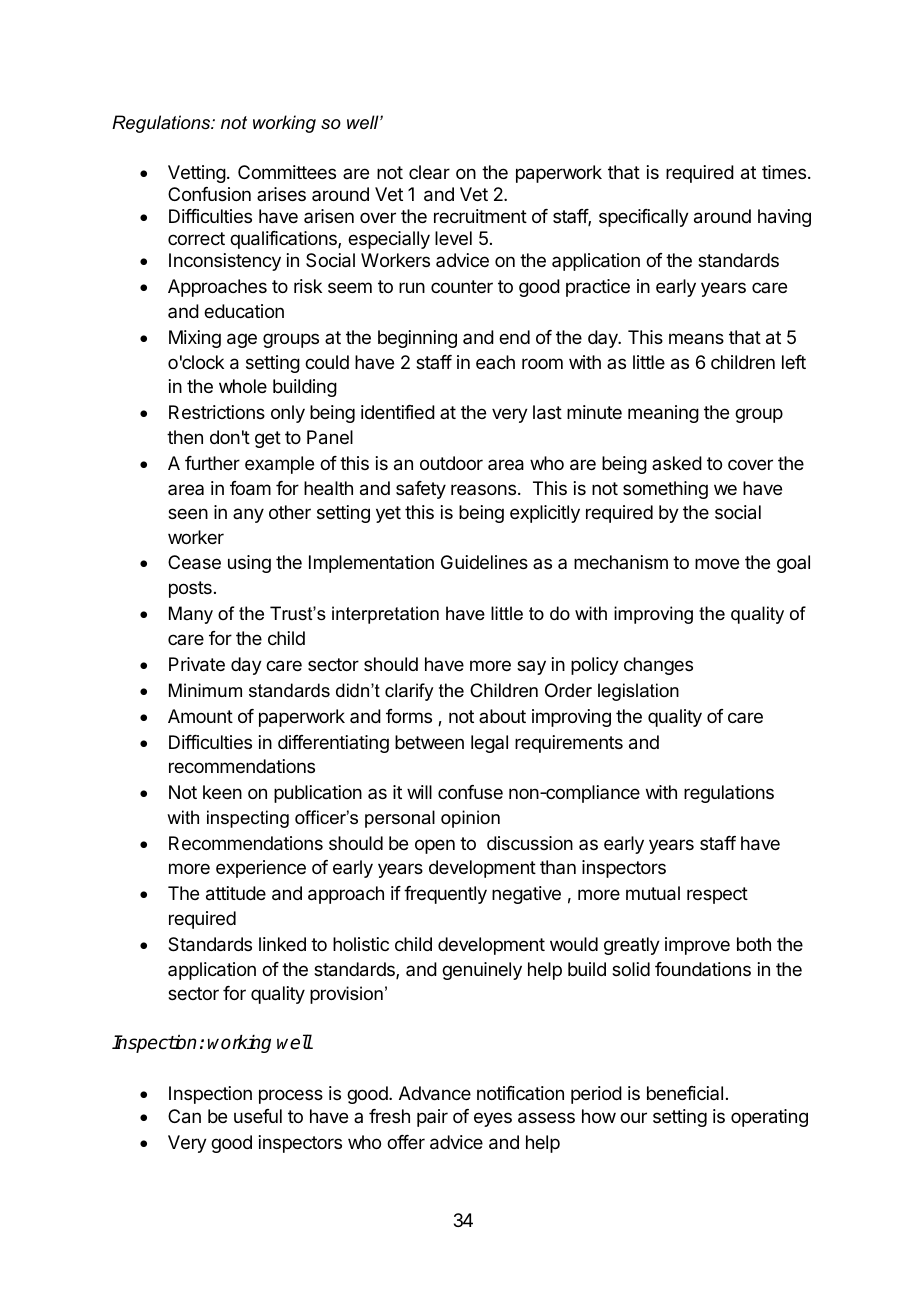 The height and width of the screenshot is (1308, 924). I want to click on meaning, so click(663, 414).
